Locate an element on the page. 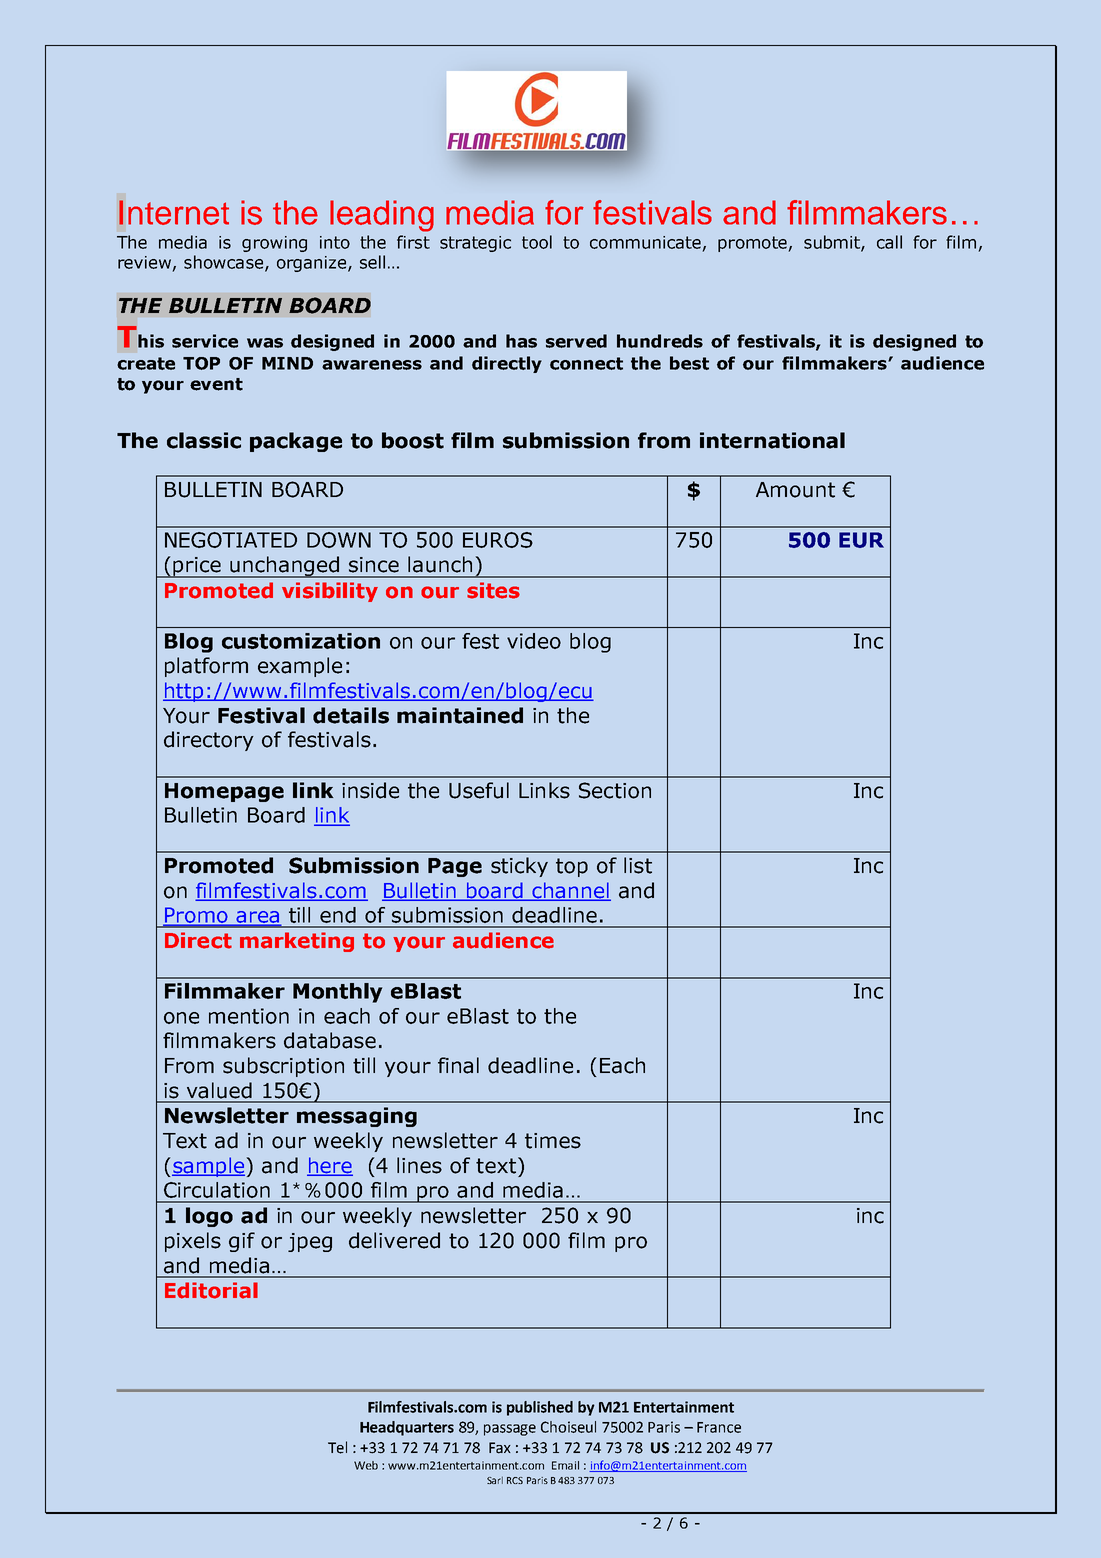 The height and width of the document is (1558, 1101). passage is located at coordinates (510, 1430).
